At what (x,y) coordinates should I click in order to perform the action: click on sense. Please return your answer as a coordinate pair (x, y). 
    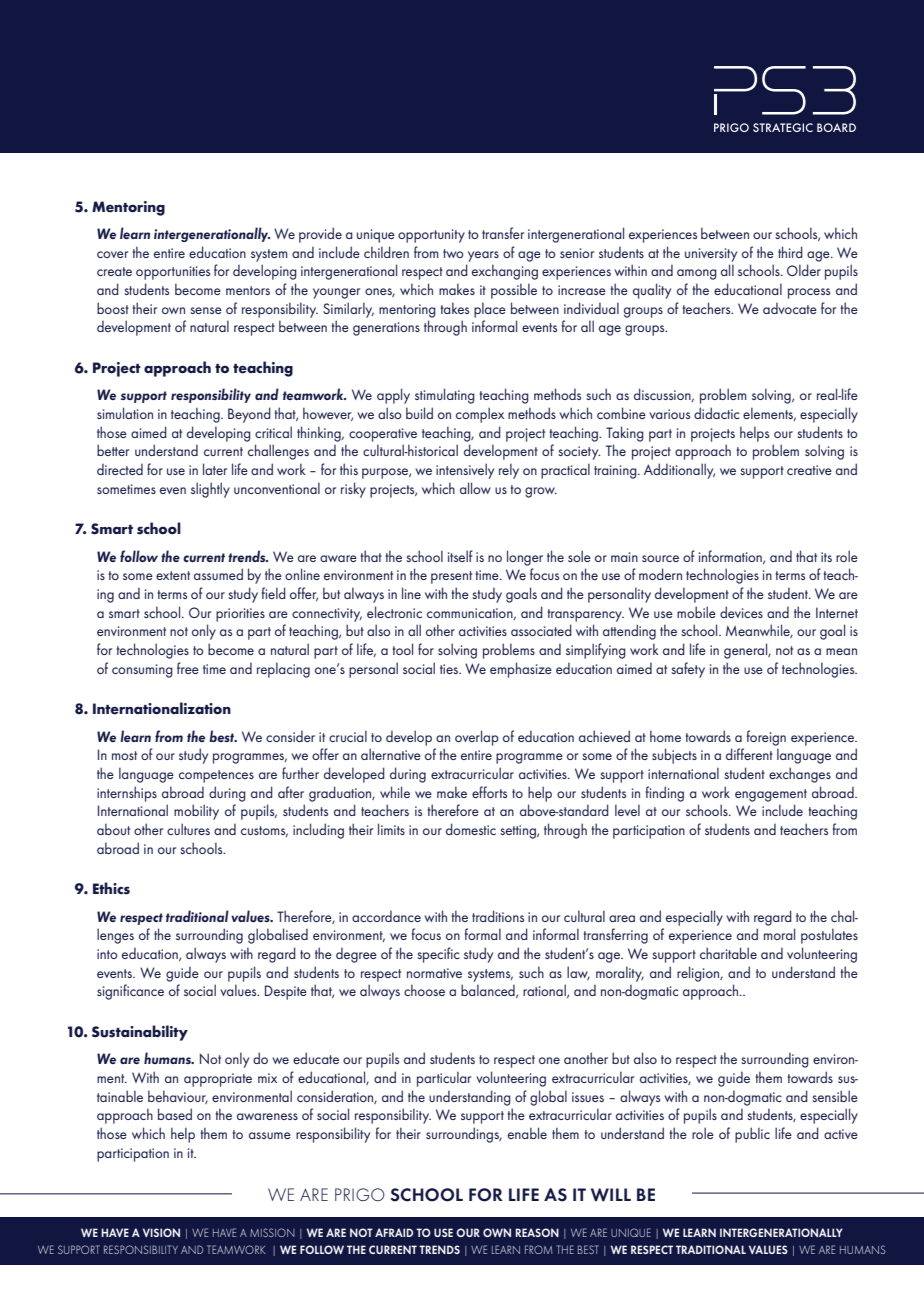
    Looking at the image, I should click on (206, 310).
